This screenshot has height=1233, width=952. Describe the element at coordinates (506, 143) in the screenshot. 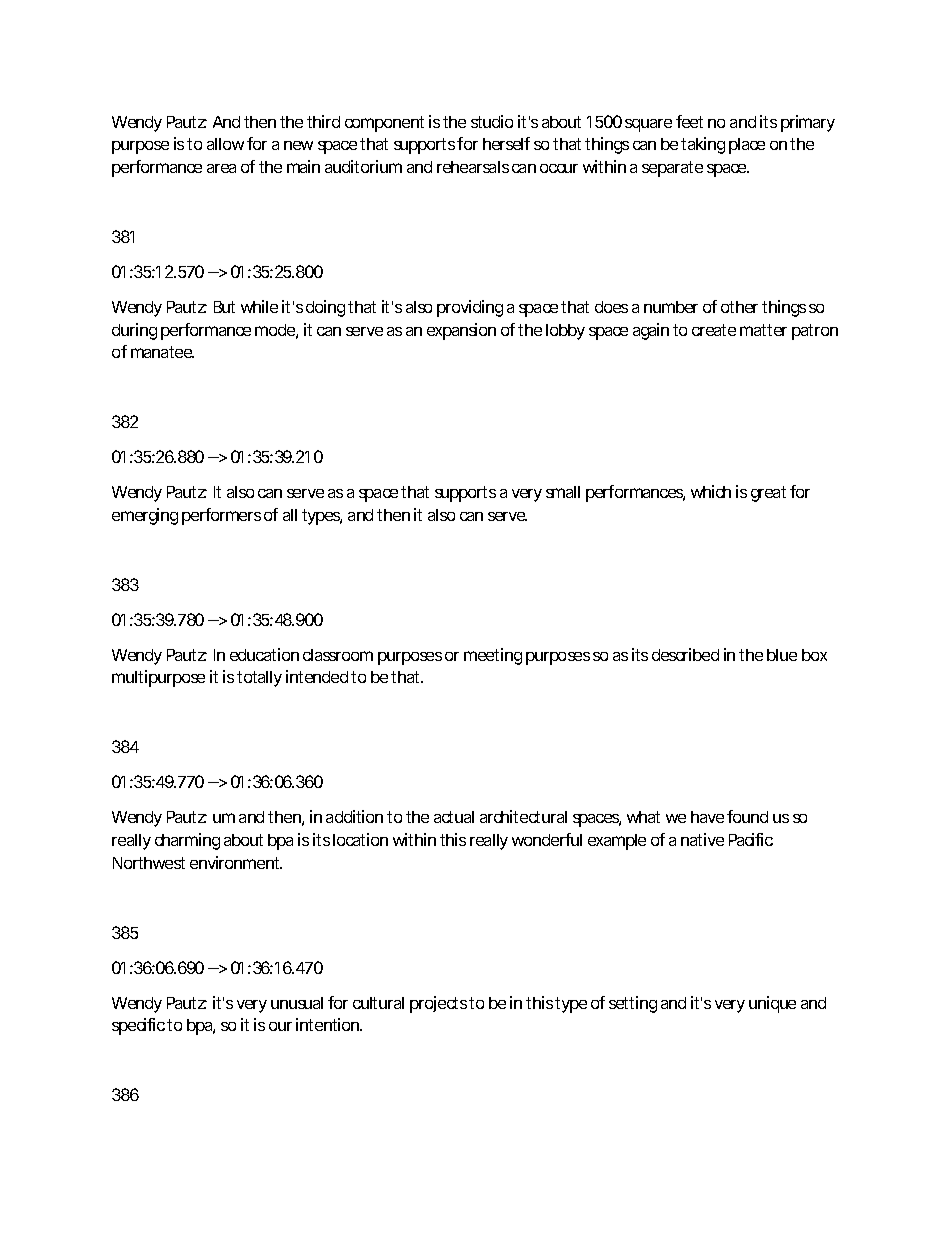

I see `herself` at that location.
